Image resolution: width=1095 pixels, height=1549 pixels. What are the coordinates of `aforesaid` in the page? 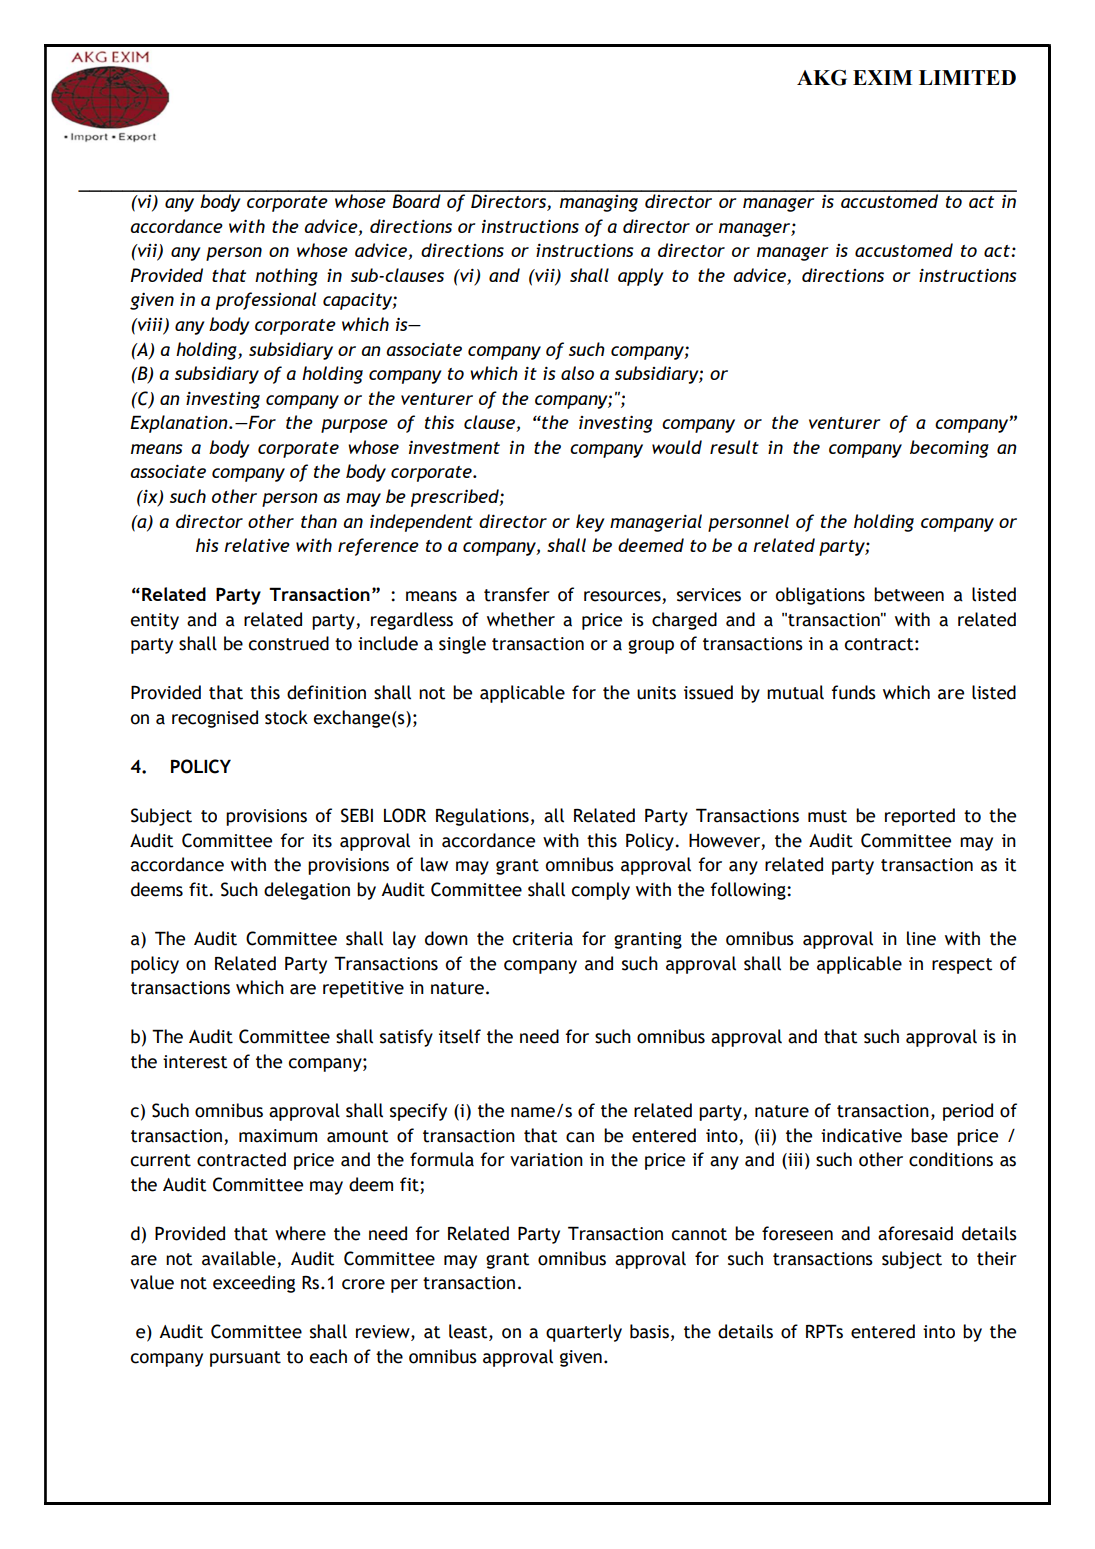 It's located at (915, 1233).
